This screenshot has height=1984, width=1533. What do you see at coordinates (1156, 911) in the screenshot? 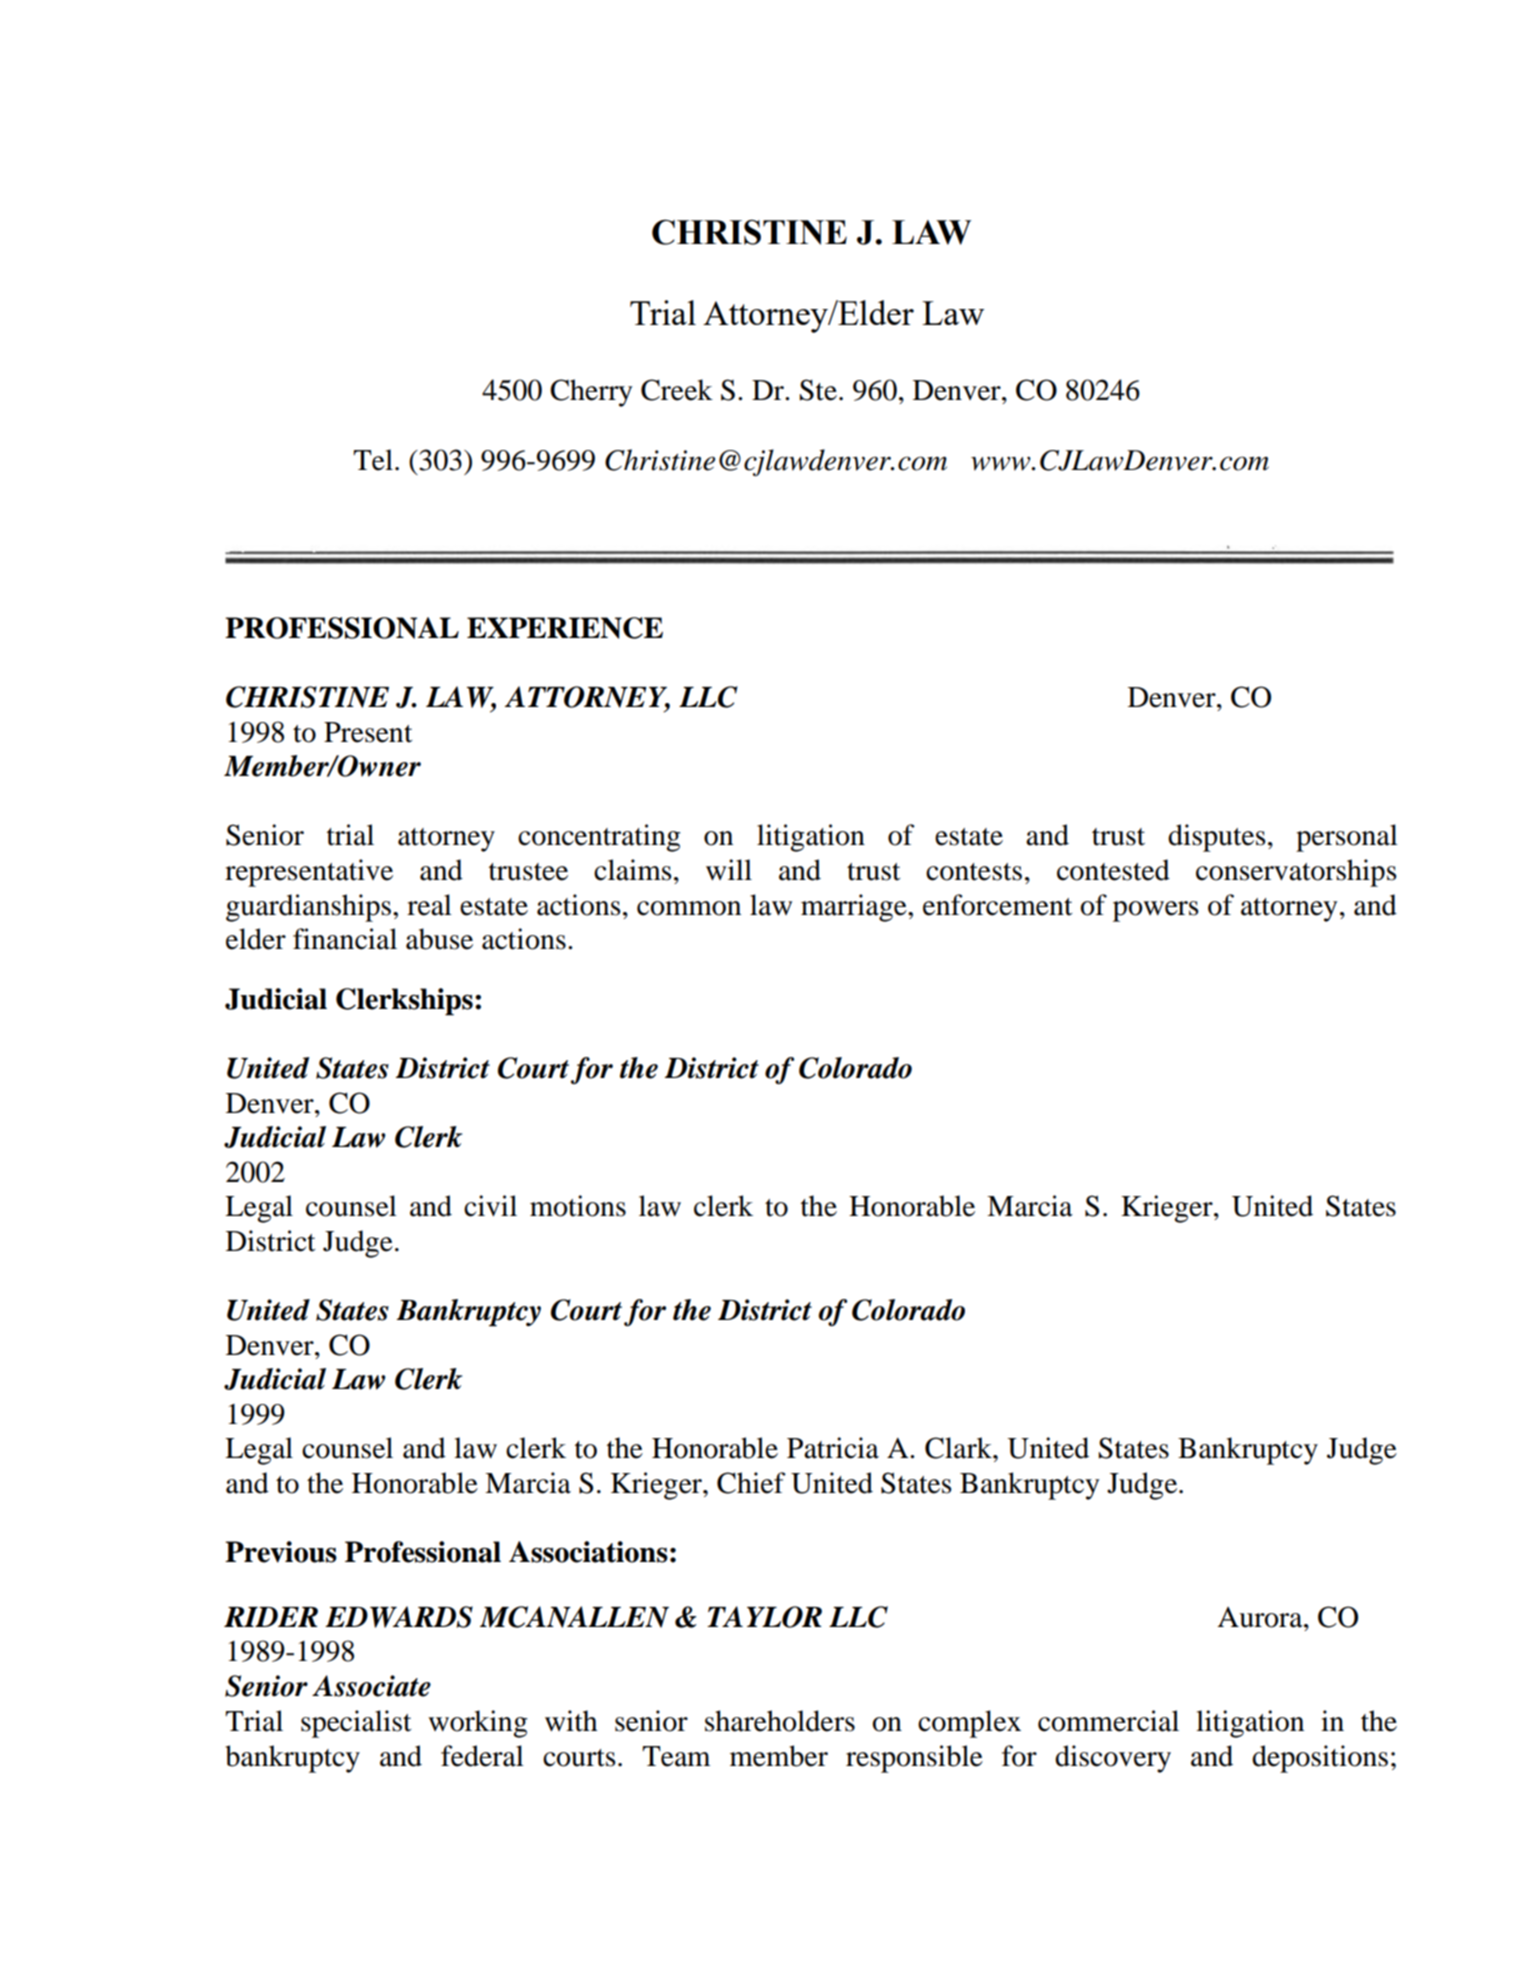
I see `powers` at bounding box center [1156, 911].
